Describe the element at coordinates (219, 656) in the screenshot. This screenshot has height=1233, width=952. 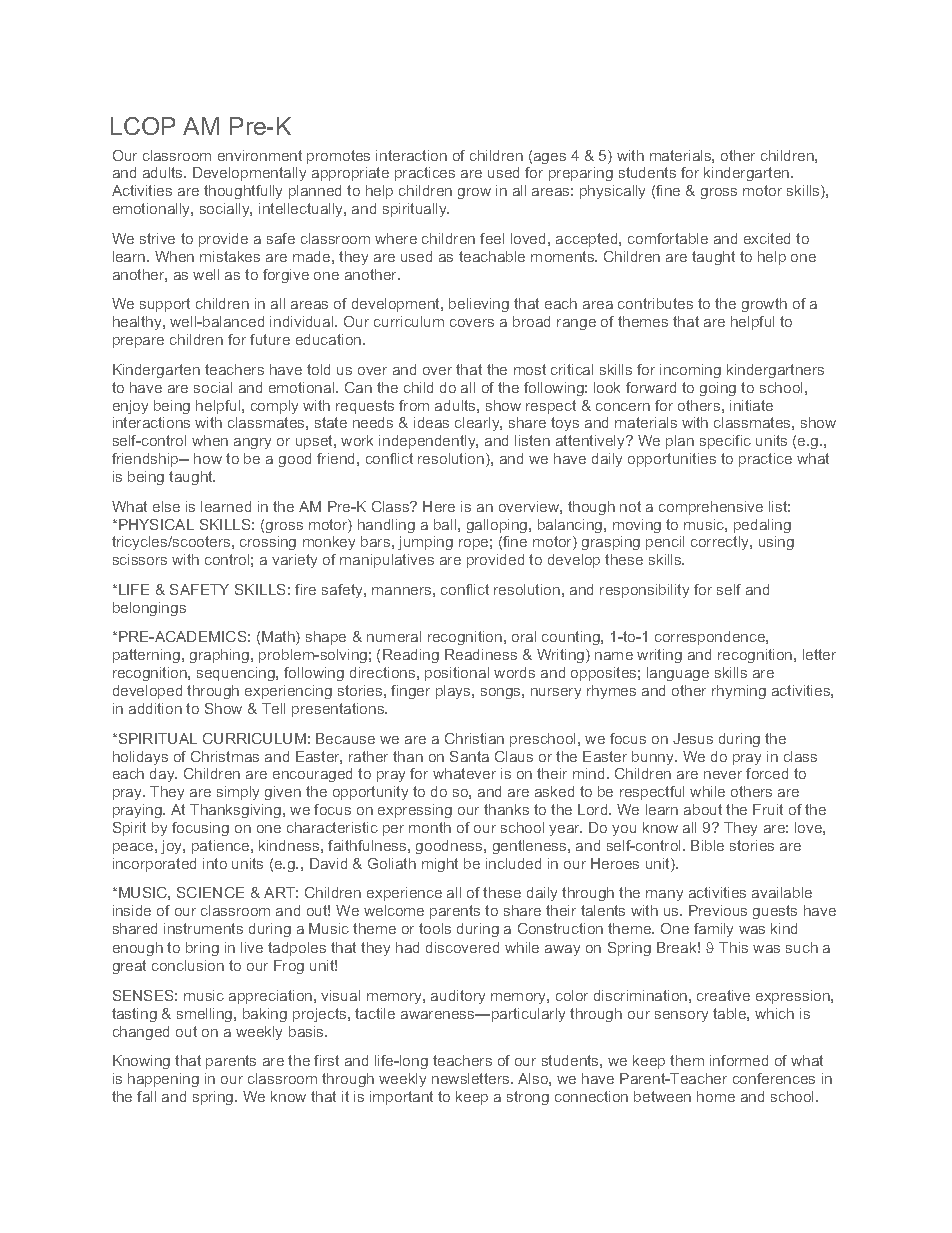
I see `graphing` at that location.
